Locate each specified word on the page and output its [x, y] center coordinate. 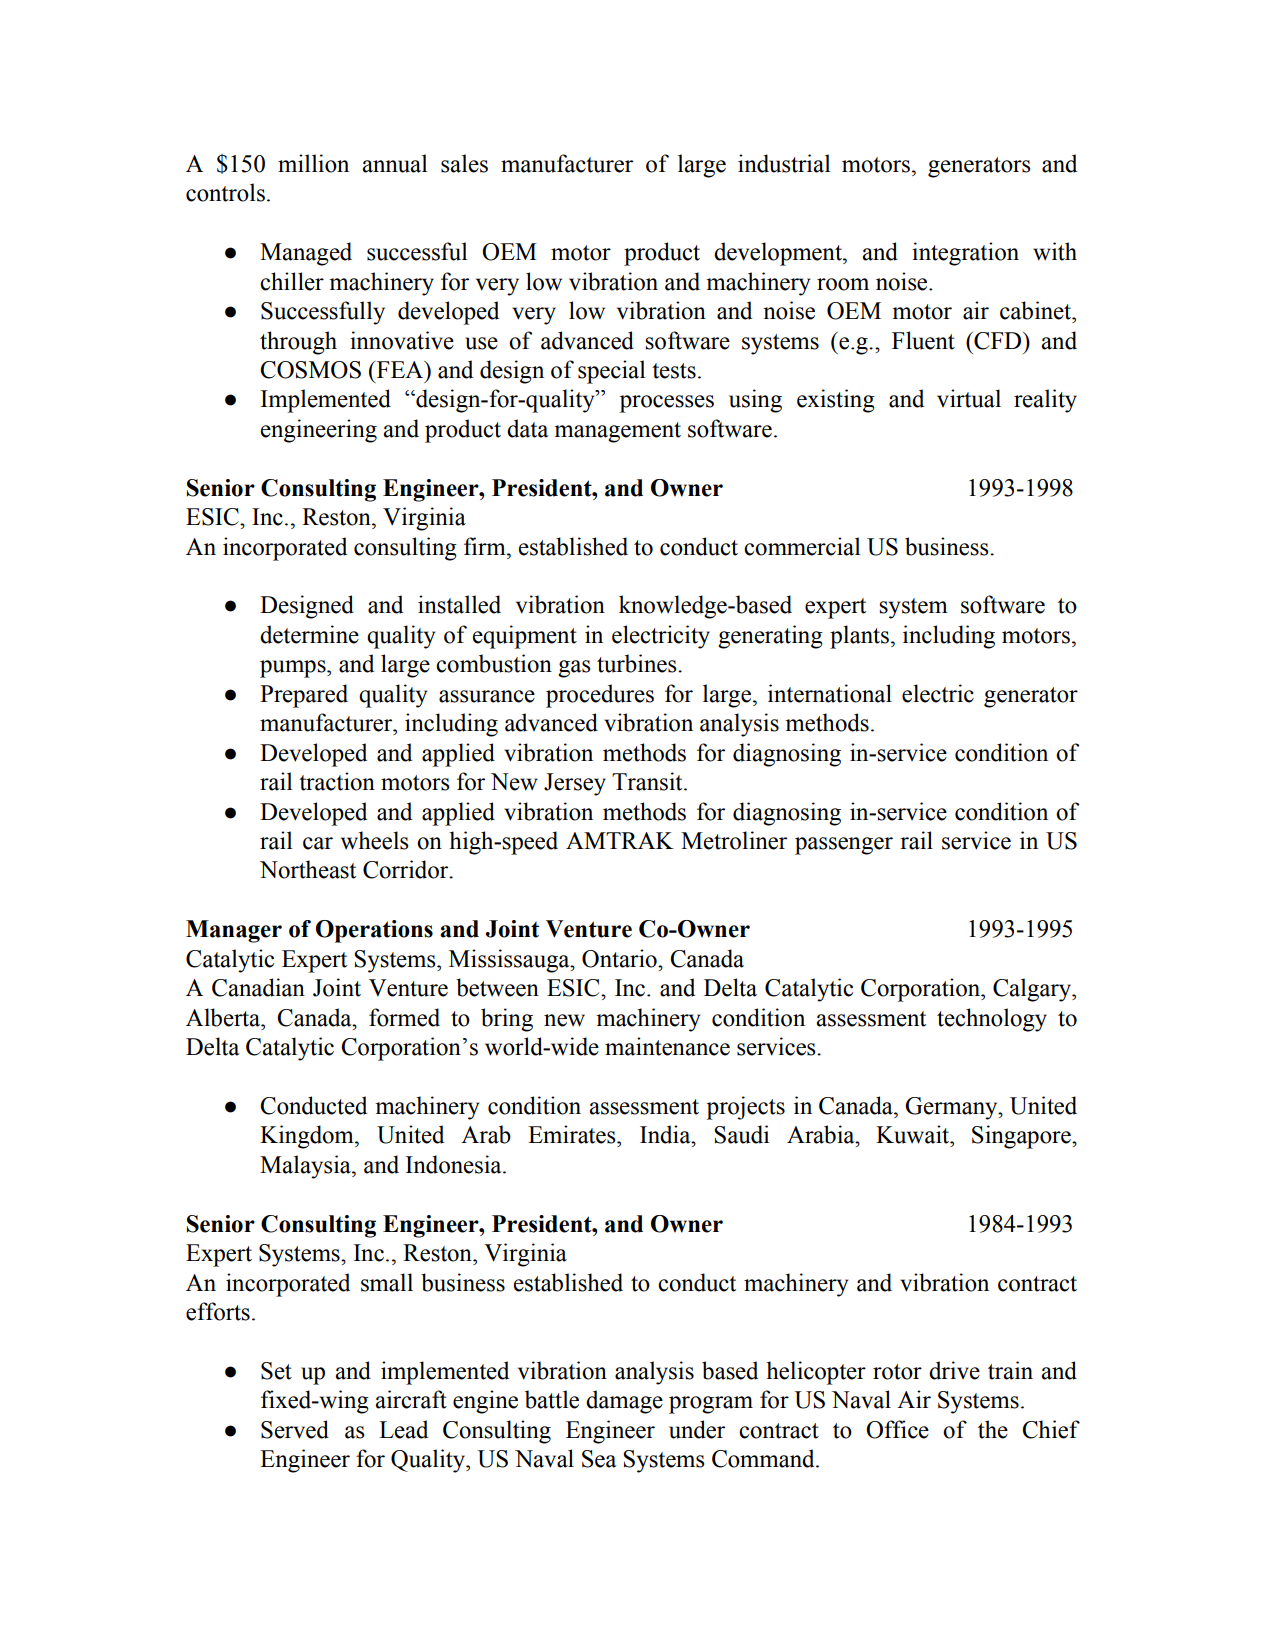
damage [624, 1402]
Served [295, 1429]
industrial [784, 163]
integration [965, 254]
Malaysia [306, 1167]
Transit [648, 781]
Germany [952, 1108]
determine [309, 634]
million [313, 163]
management [617, 432]
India [666, 1134]
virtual [969, 398]
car [318, 843]
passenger [844, 846]
